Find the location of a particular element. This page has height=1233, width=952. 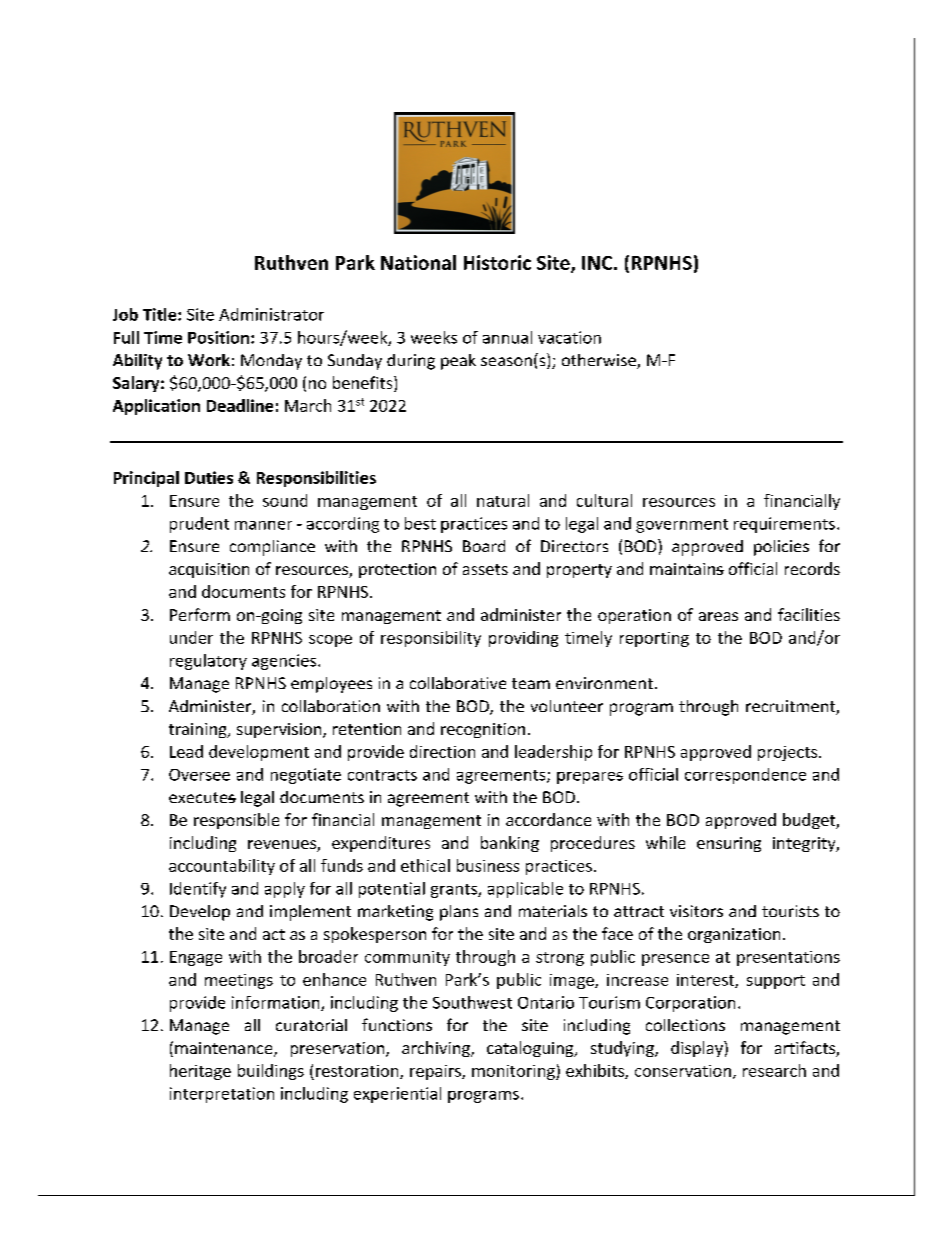

Board is located at coordinates (484, 546).
